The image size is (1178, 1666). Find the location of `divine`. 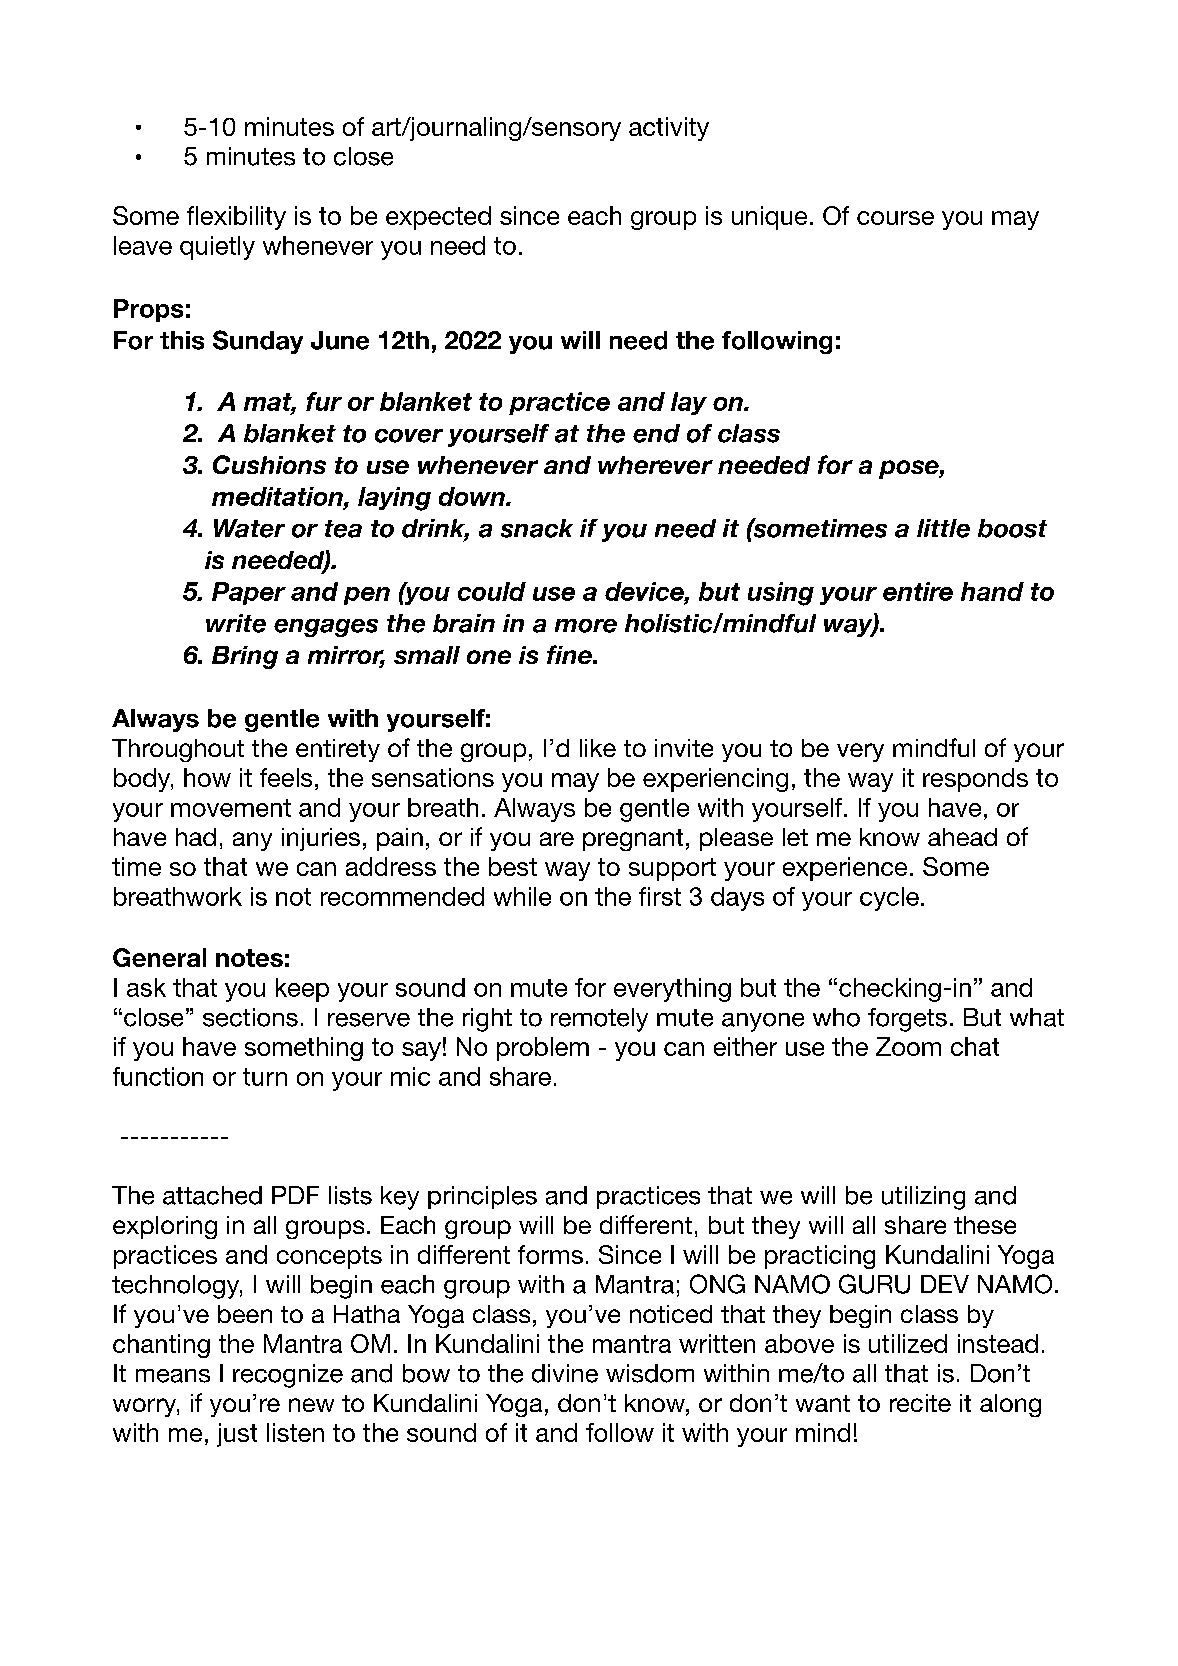

divine is located at coordinates (565, 1373).
